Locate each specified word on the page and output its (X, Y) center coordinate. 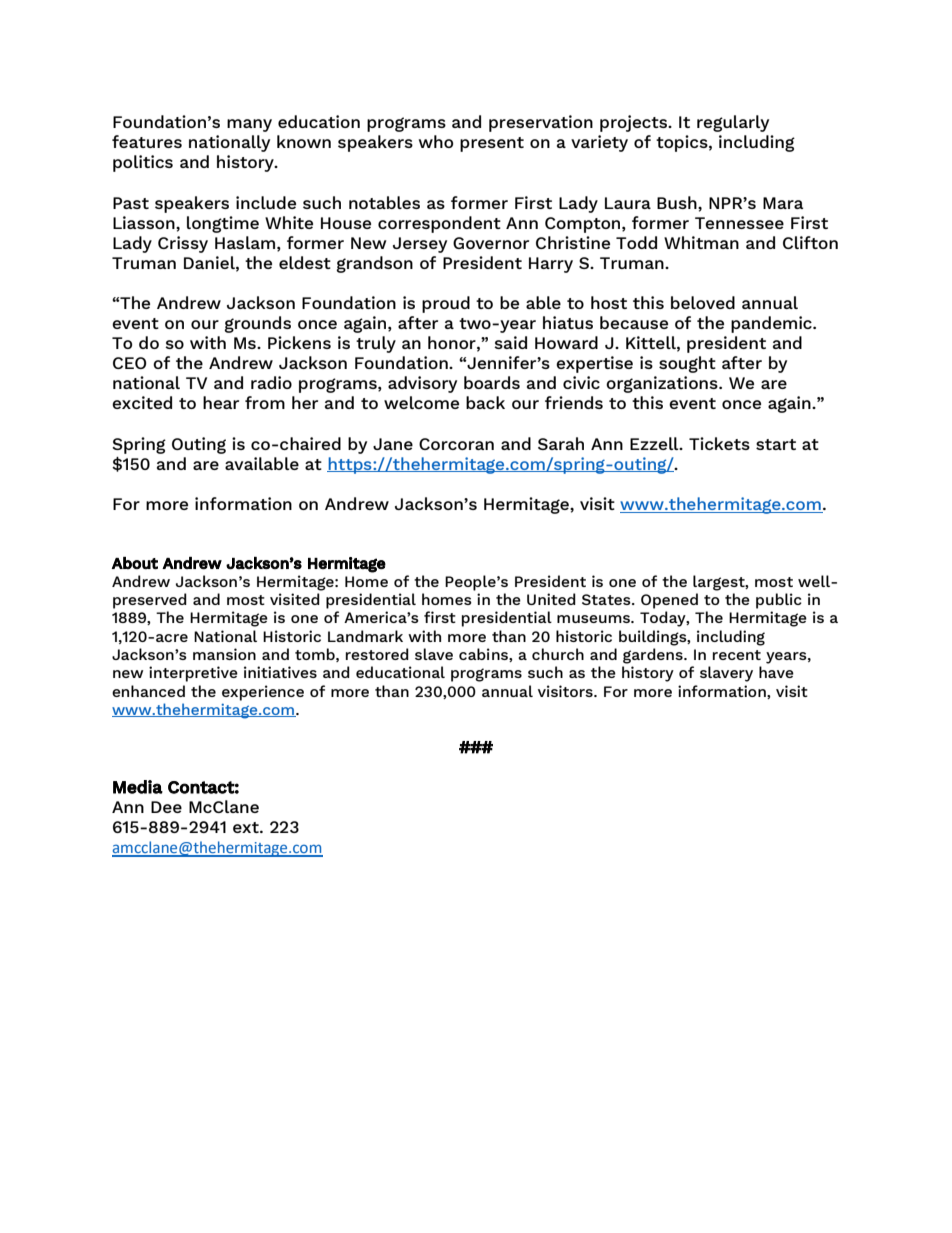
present (492, 144)
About (135, 563)
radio (271, 382)
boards (492, 382)
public (779, 601)
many (249, 125)
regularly (733, 123)
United (551, 599)
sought (687, 364)
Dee (166, 807)
